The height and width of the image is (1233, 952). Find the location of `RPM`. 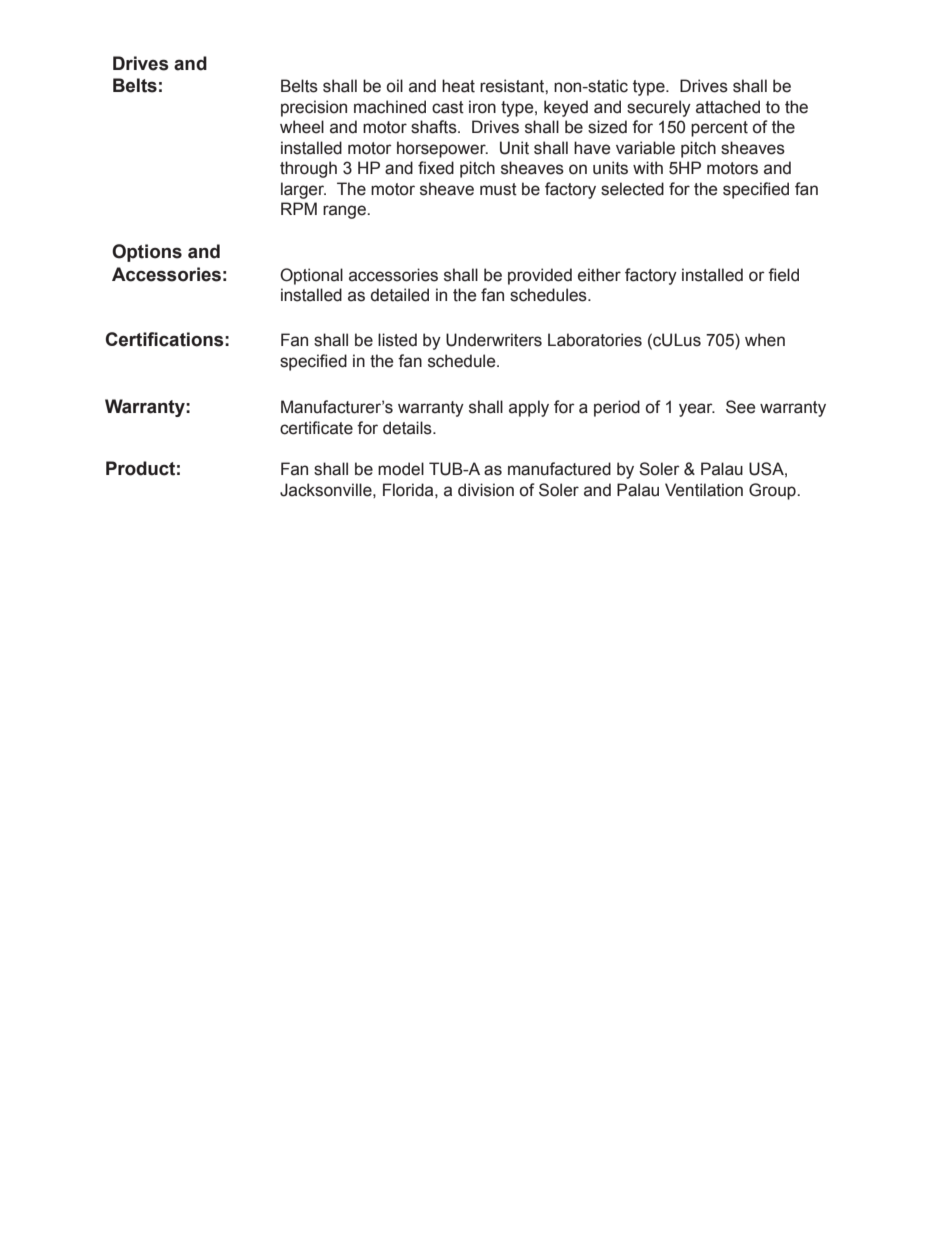

RPM is located at coordinates (299, 208).
